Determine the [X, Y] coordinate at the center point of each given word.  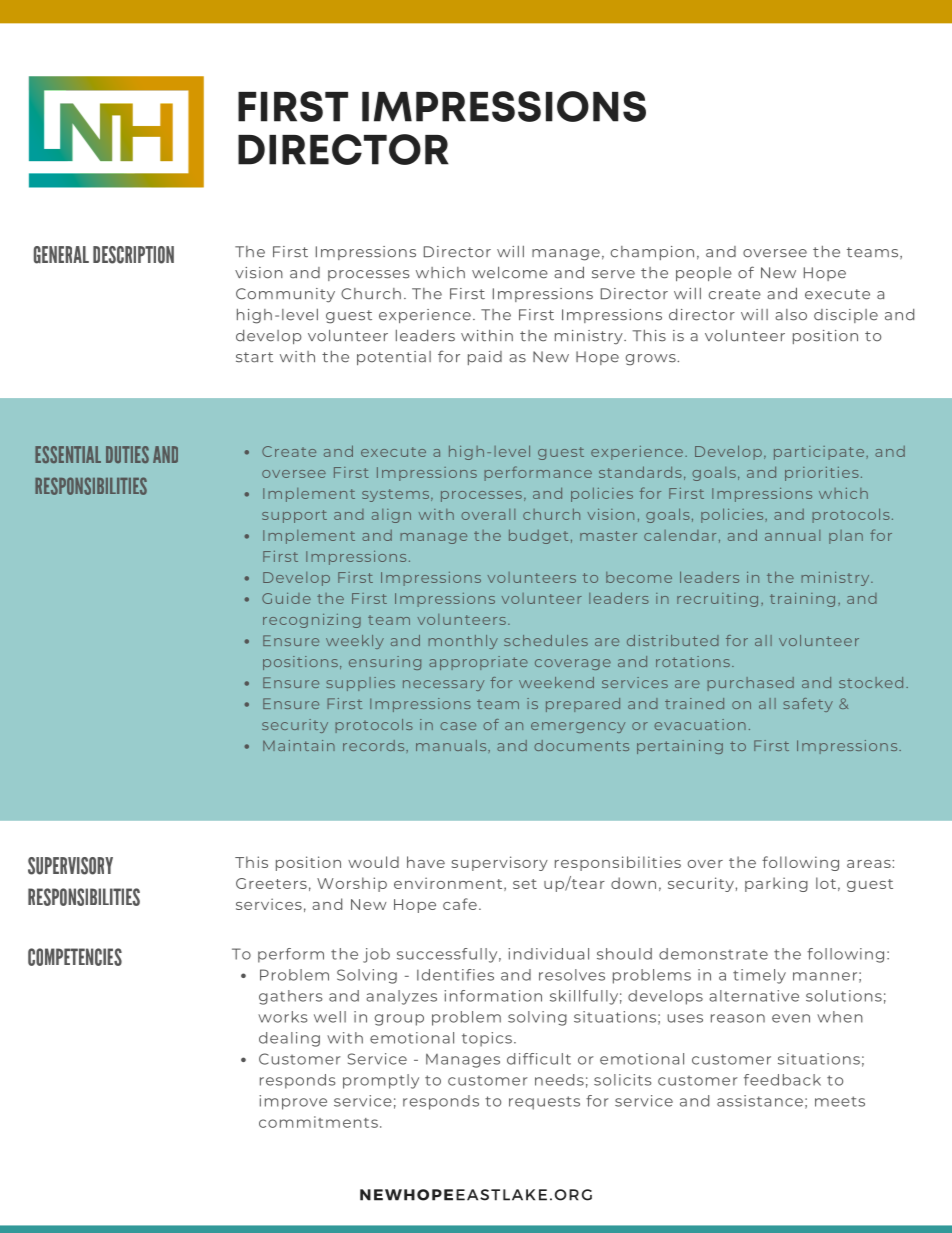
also [791, 315]
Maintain [299, 745]
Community [285, 295]
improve [293, 1102]
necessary [443, 685]
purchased [751, 684]
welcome [510, 273]
